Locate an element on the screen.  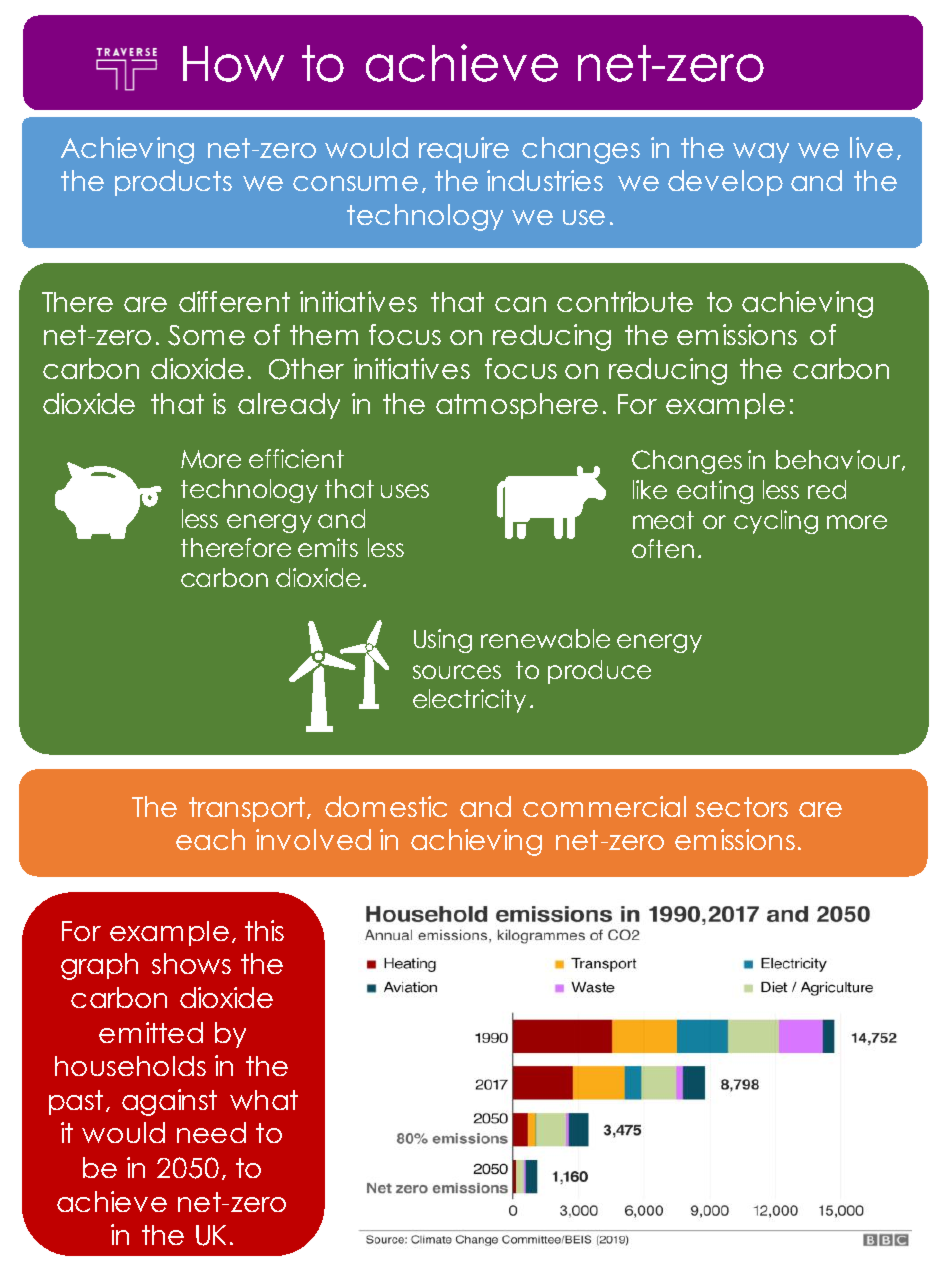
cycling is located at coordinates (776, 522).
